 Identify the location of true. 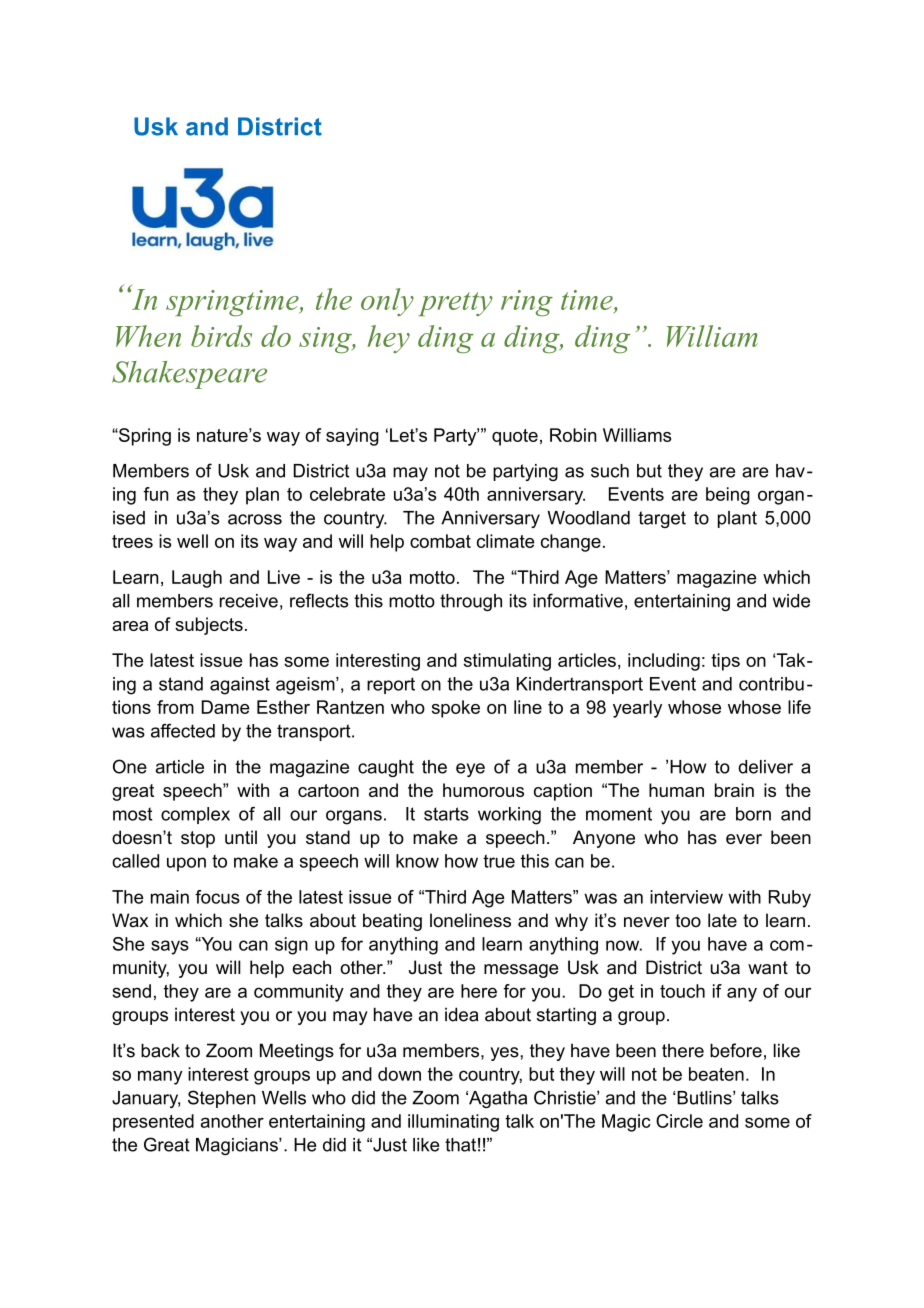
(499, 861).
